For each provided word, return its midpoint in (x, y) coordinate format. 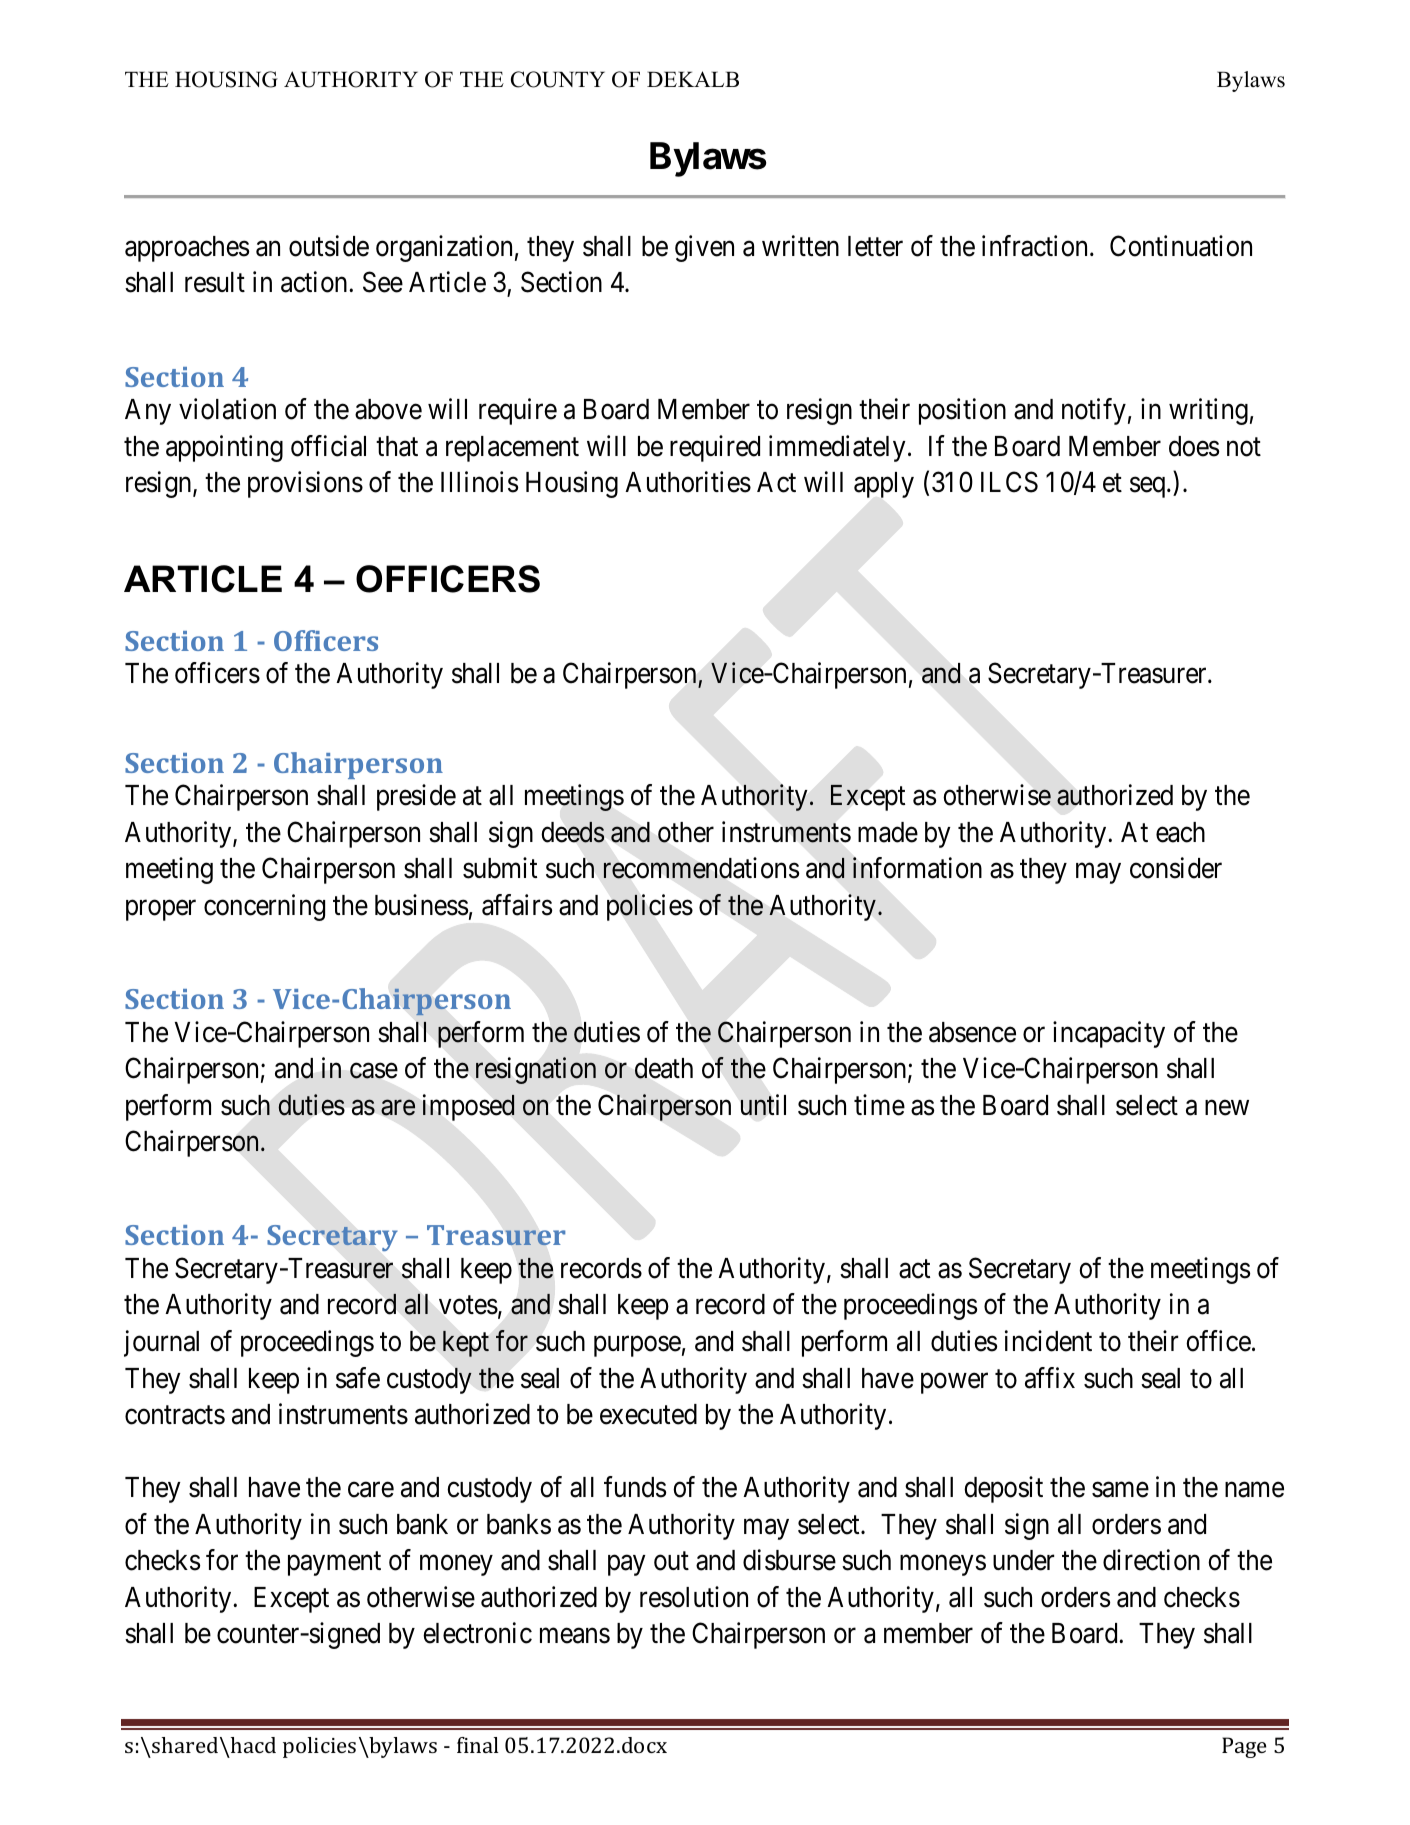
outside (329, 246)
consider (1176, 868)
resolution (694, 1597)
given (704, 248)
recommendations (701, 868)
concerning (264, 907)
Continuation (1181, 246)
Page (1244, 1747)
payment (334, 1564)
